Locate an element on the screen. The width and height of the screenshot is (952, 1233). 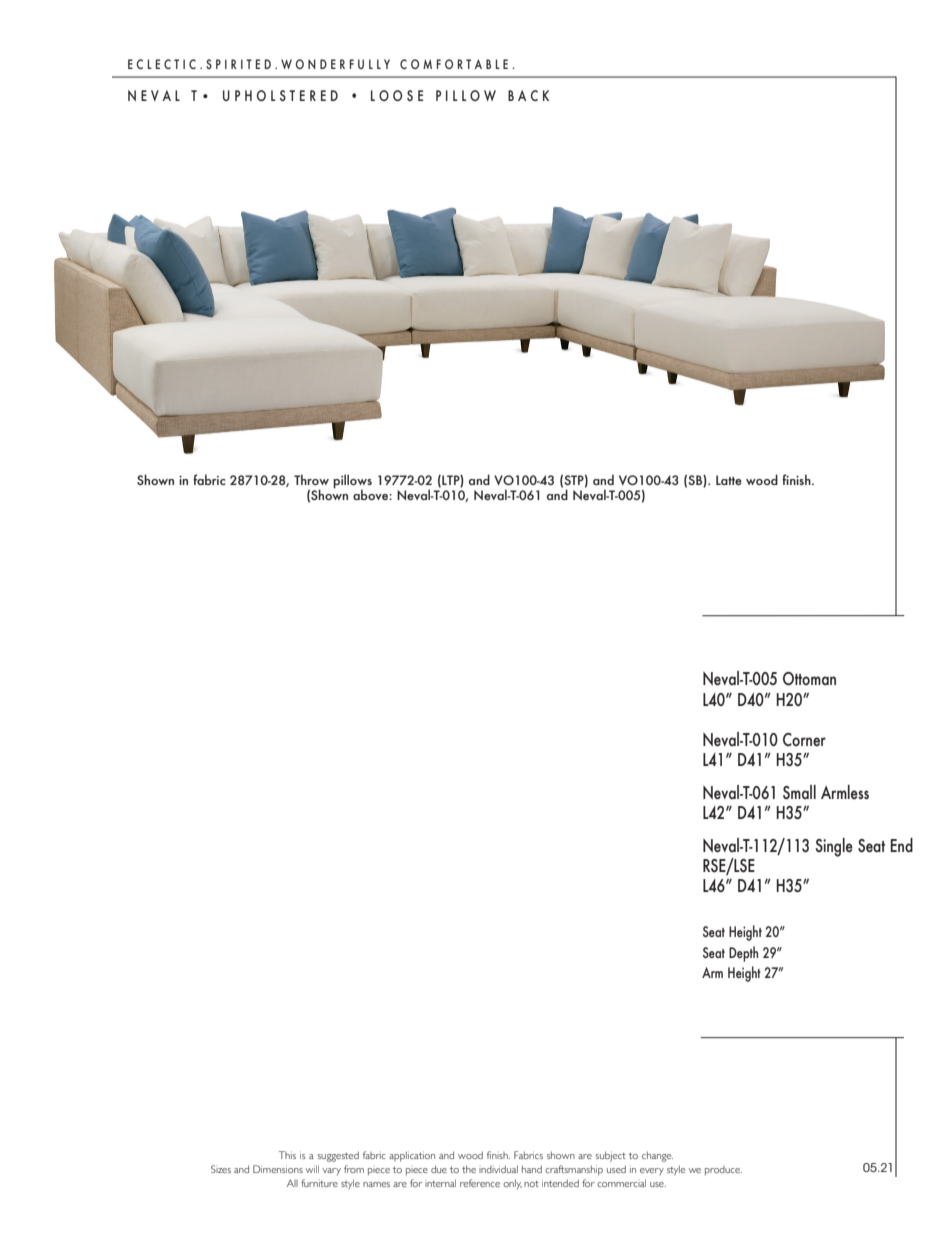
Dimensions is located at coordinates (278, 1169).
